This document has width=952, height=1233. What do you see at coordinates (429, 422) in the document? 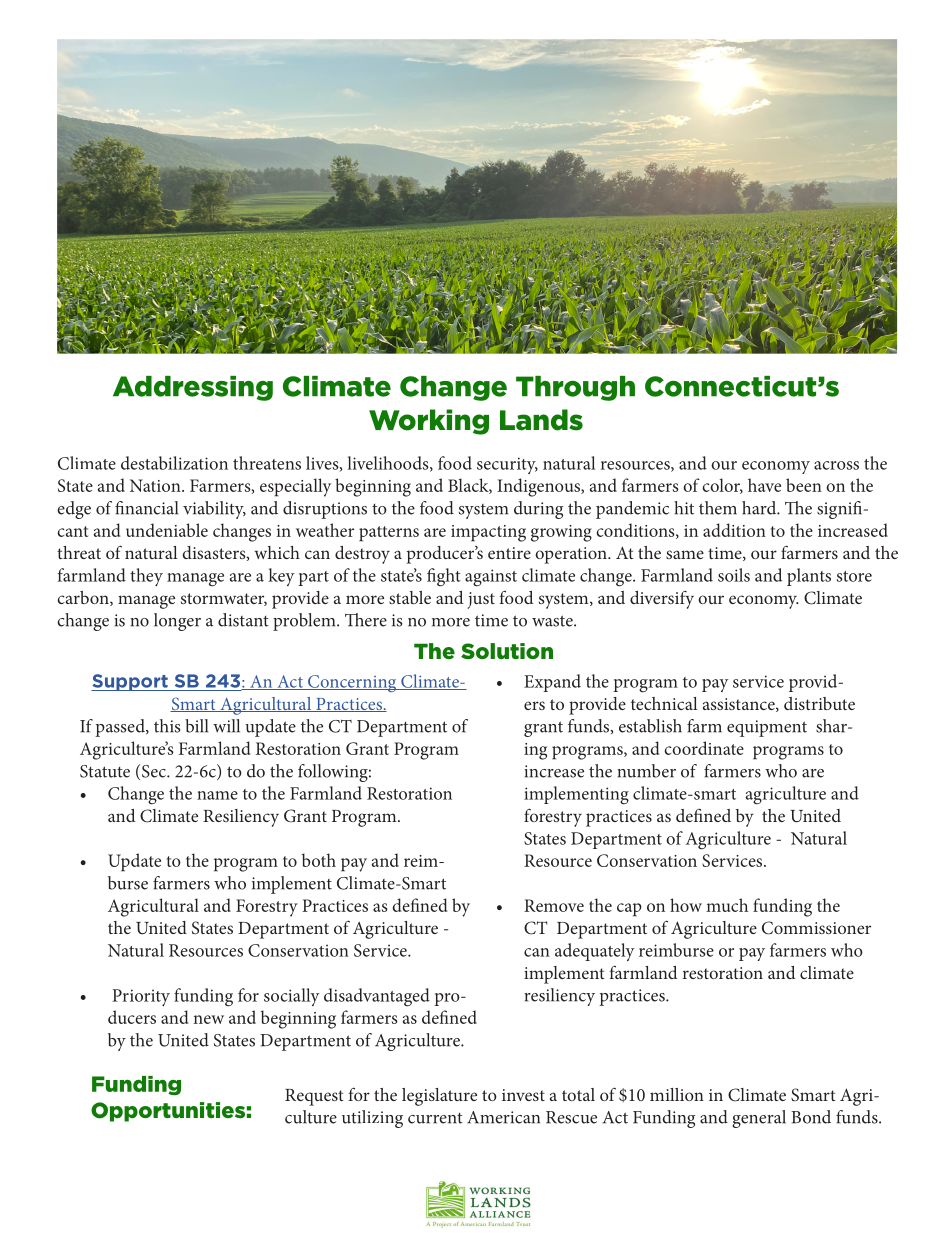
I see `Working` at bounding box center [429, 422].
